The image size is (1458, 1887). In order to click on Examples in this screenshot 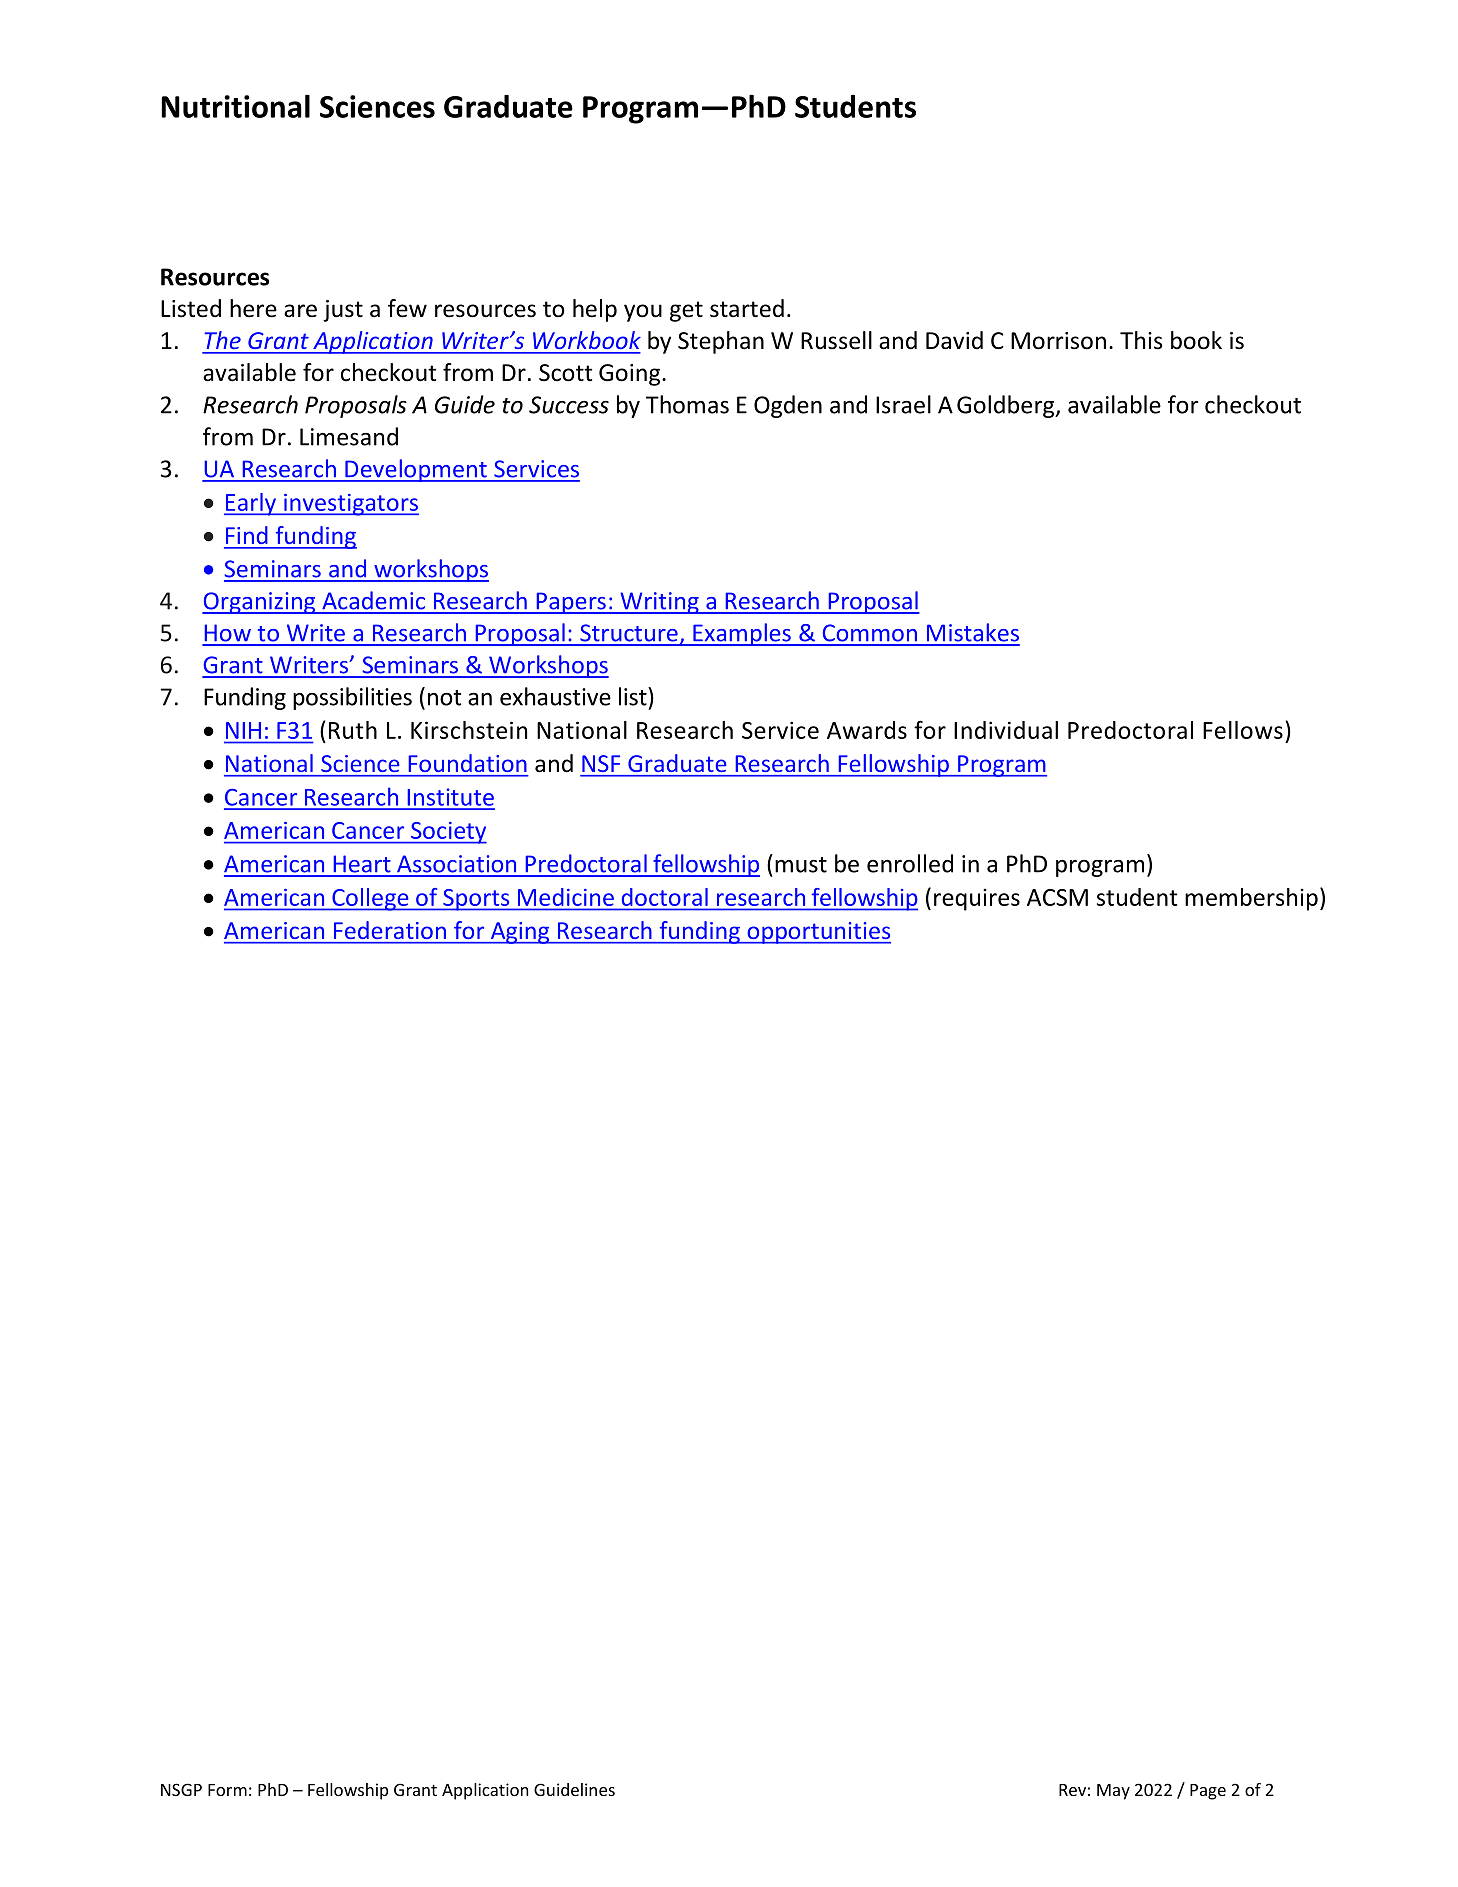, I will do `click(742, 634)`.
